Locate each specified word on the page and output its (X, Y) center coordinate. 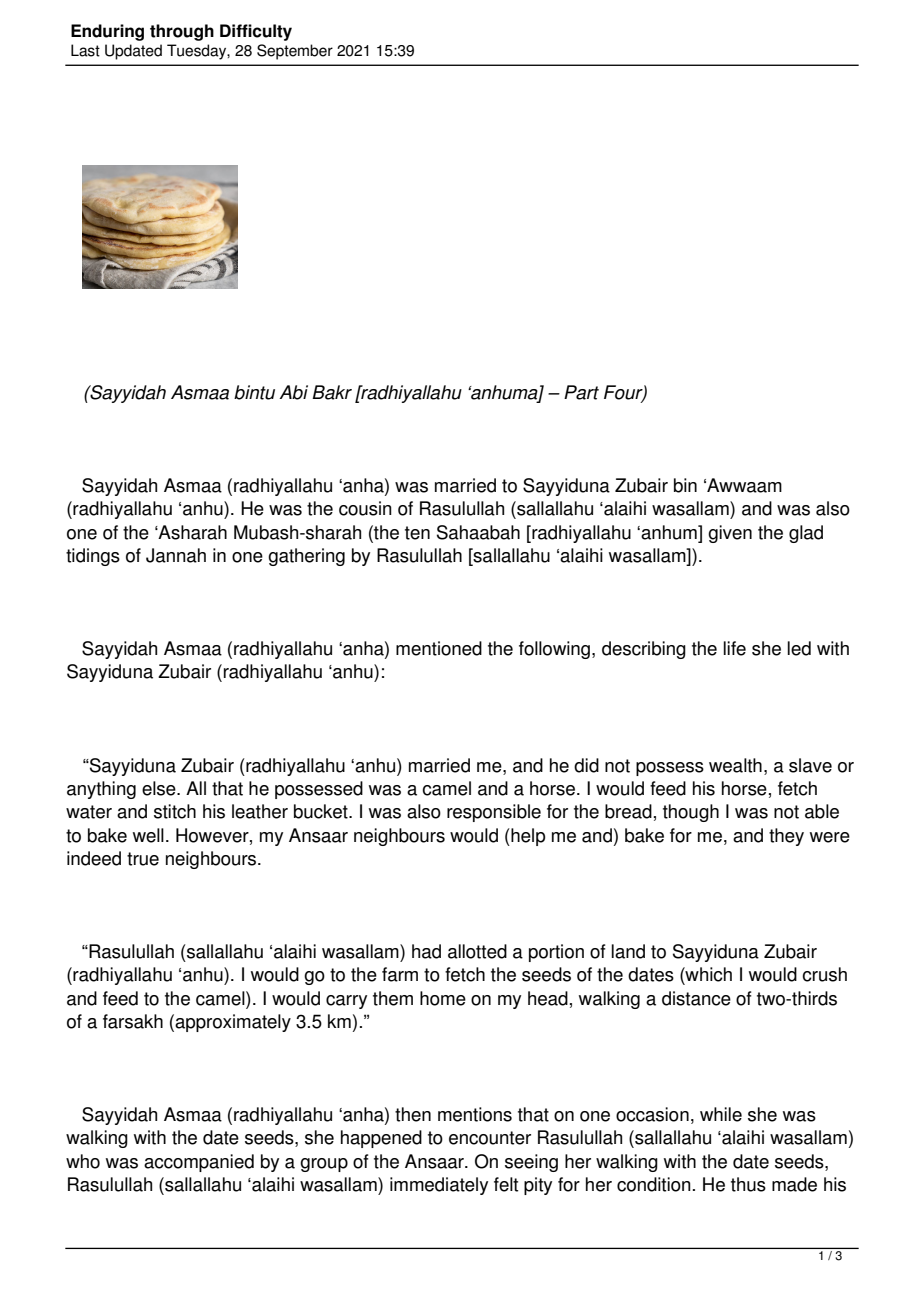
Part (581, 392)
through (182, 32)
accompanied (199, 1163)
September (295, 52)
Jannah (176, 555)
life (734, 648)
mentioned (439, 648)
